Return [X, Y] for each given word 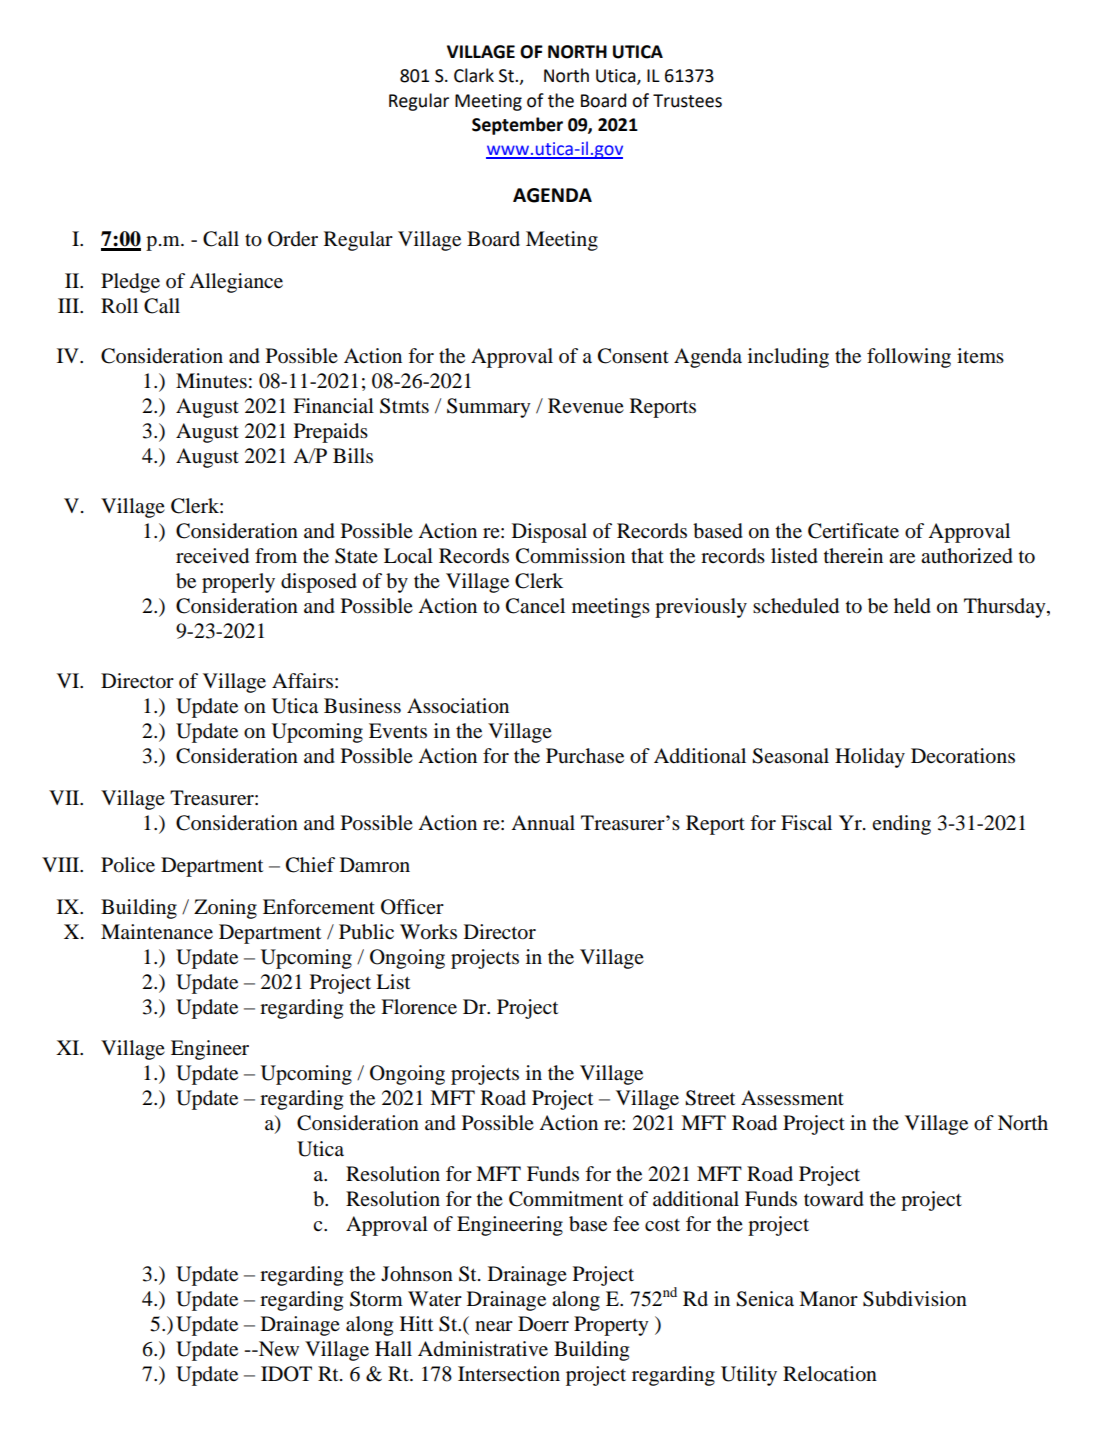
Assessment [792, 1098]
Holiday [870, 758]
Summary [489, 408]
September [517, 126]
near [494, 1326]
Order [293, 239]
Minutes [211, 381]
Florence [419, 1007]
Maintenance [157, 932]
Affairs [302, 680]
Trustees [687, 101]
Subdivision [915, 1299]
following [909, 358]
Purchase [585, 756]
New [278, 1348]
